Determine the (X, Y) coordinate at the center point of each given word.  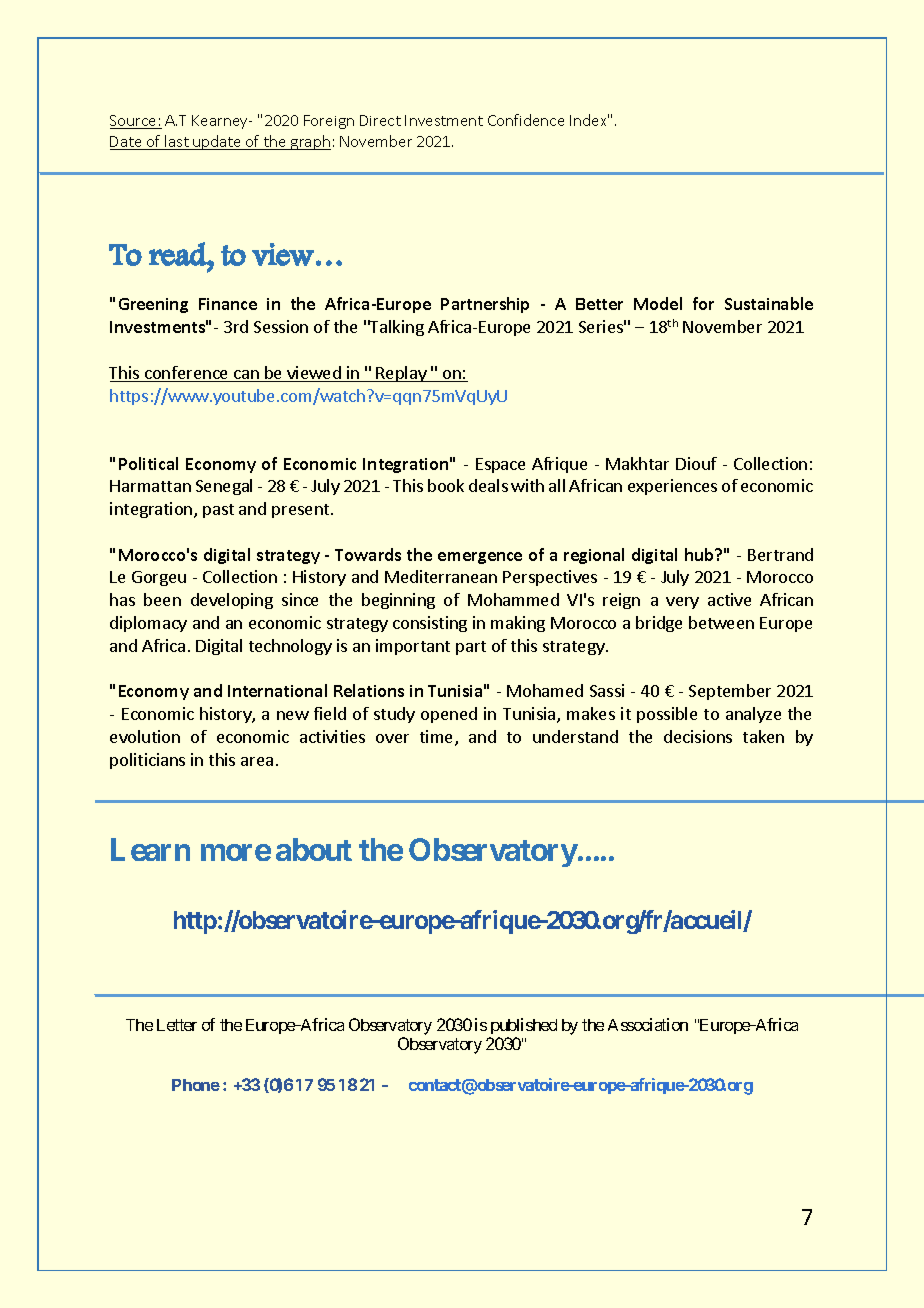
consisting (430, 624)
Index (589, 120)
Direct (380, 120)
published (524, 1026)
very (682, 603)
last (177, 142)
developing (232, 601)
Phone (196, 1085)
